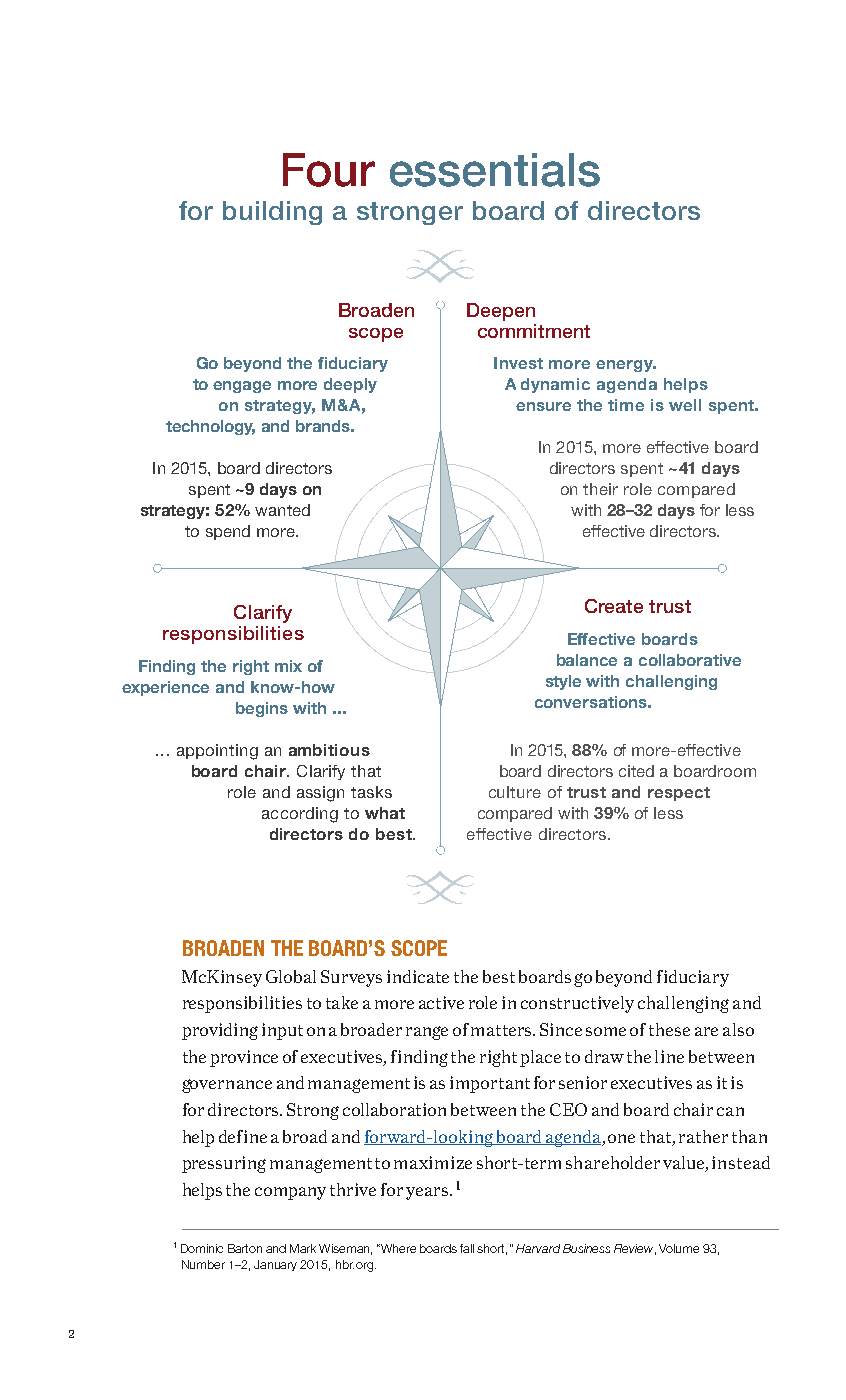 This image has height=1400, width=846. Describe the element at coordinates (467, 1248) in the image. I see `fall` at that location.
